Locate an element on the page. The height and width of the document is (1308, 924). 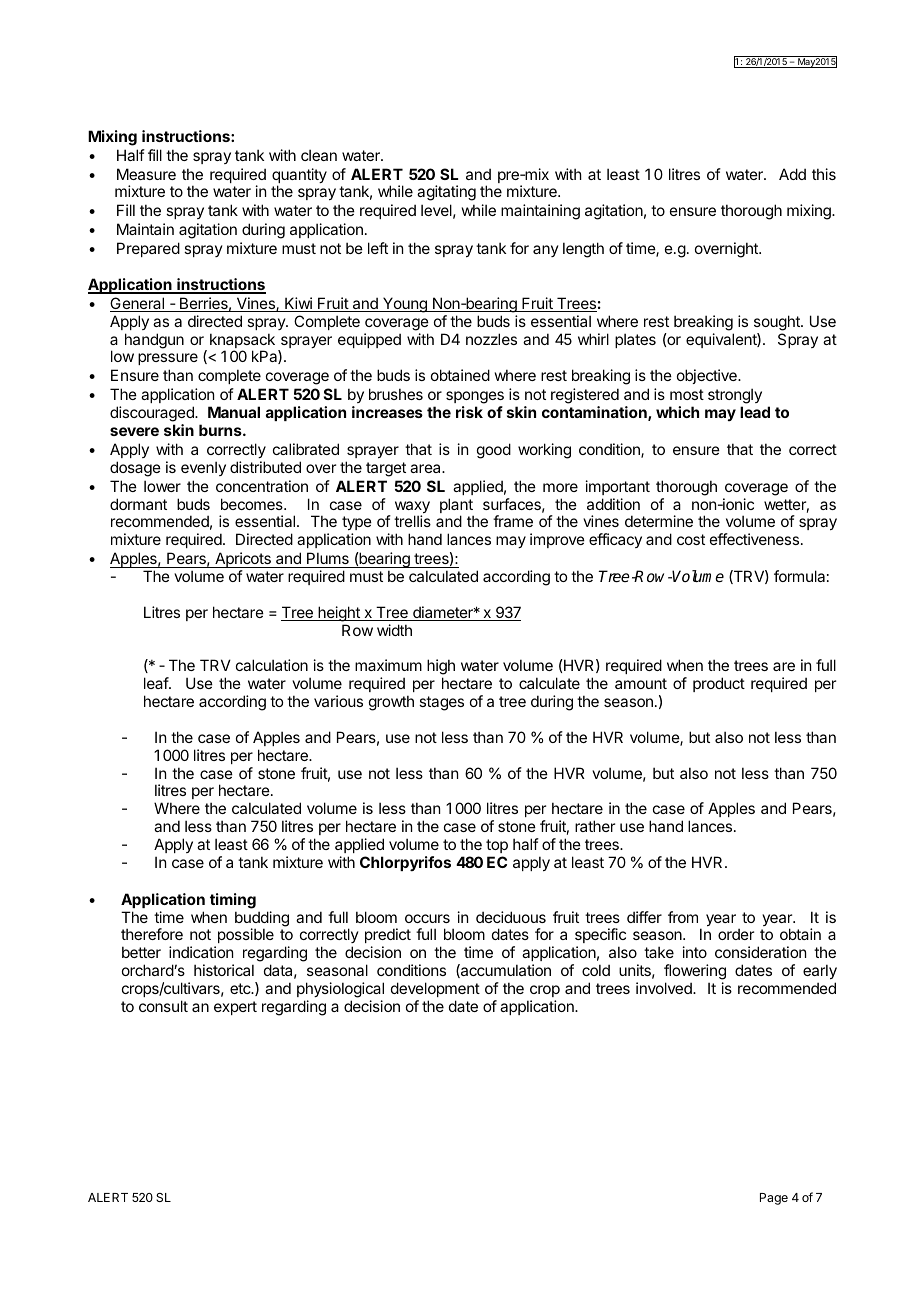
risk is located at coordinates (469, 412).
